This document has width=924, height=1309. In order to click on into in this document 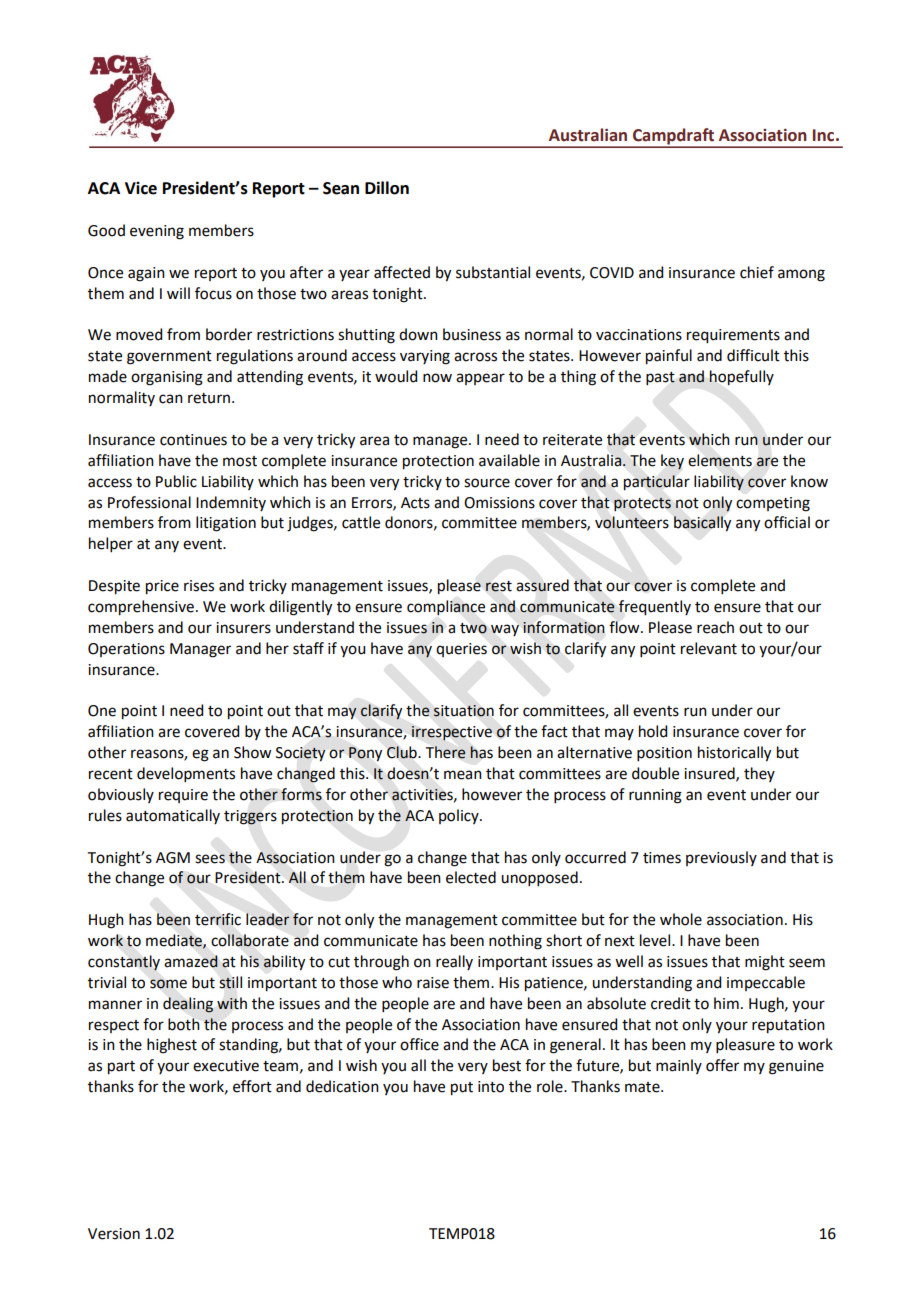, I will do `click(491, 1087)`.
